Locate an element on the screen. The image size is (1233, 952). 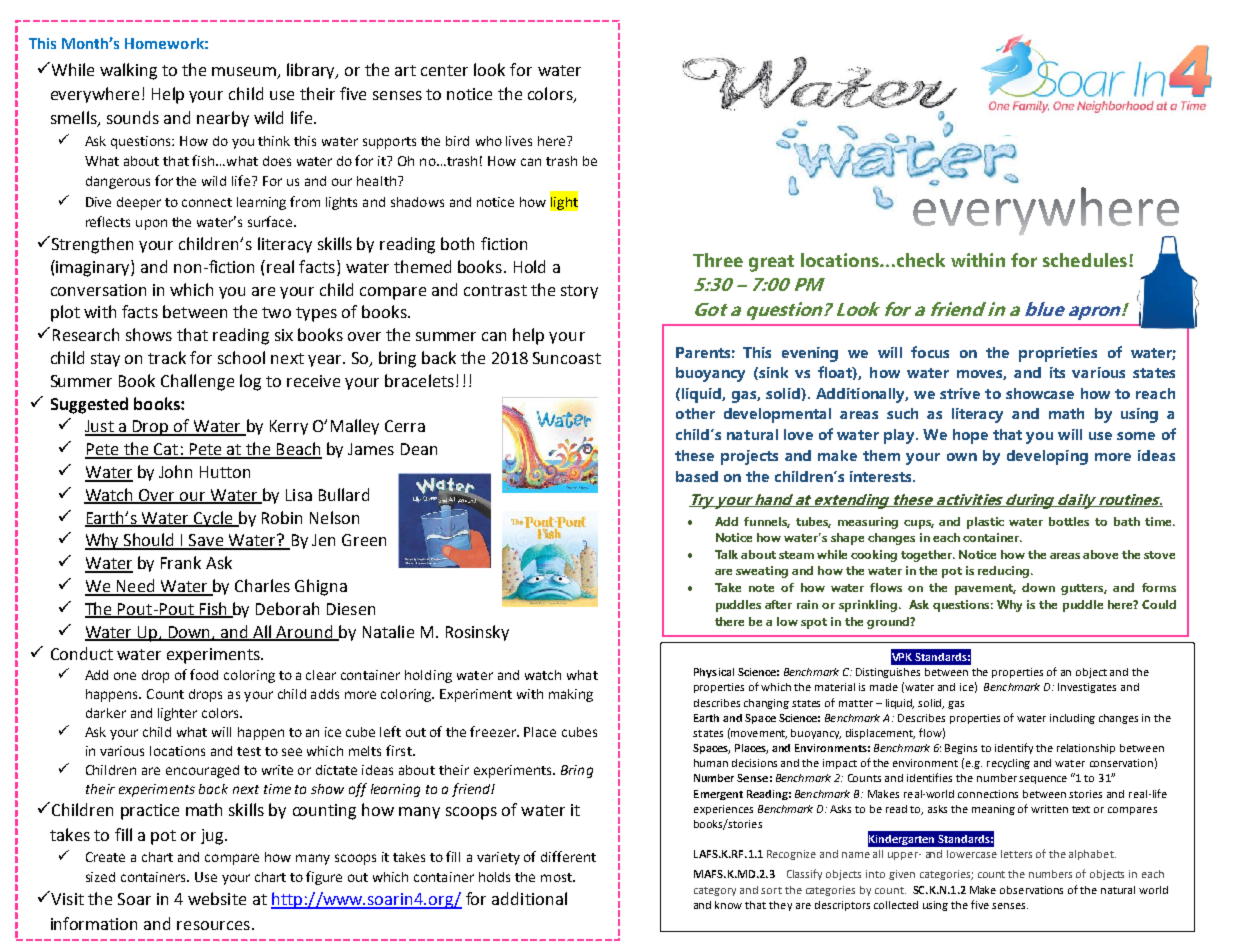
Cycle is located at coordinates (213, 519).
